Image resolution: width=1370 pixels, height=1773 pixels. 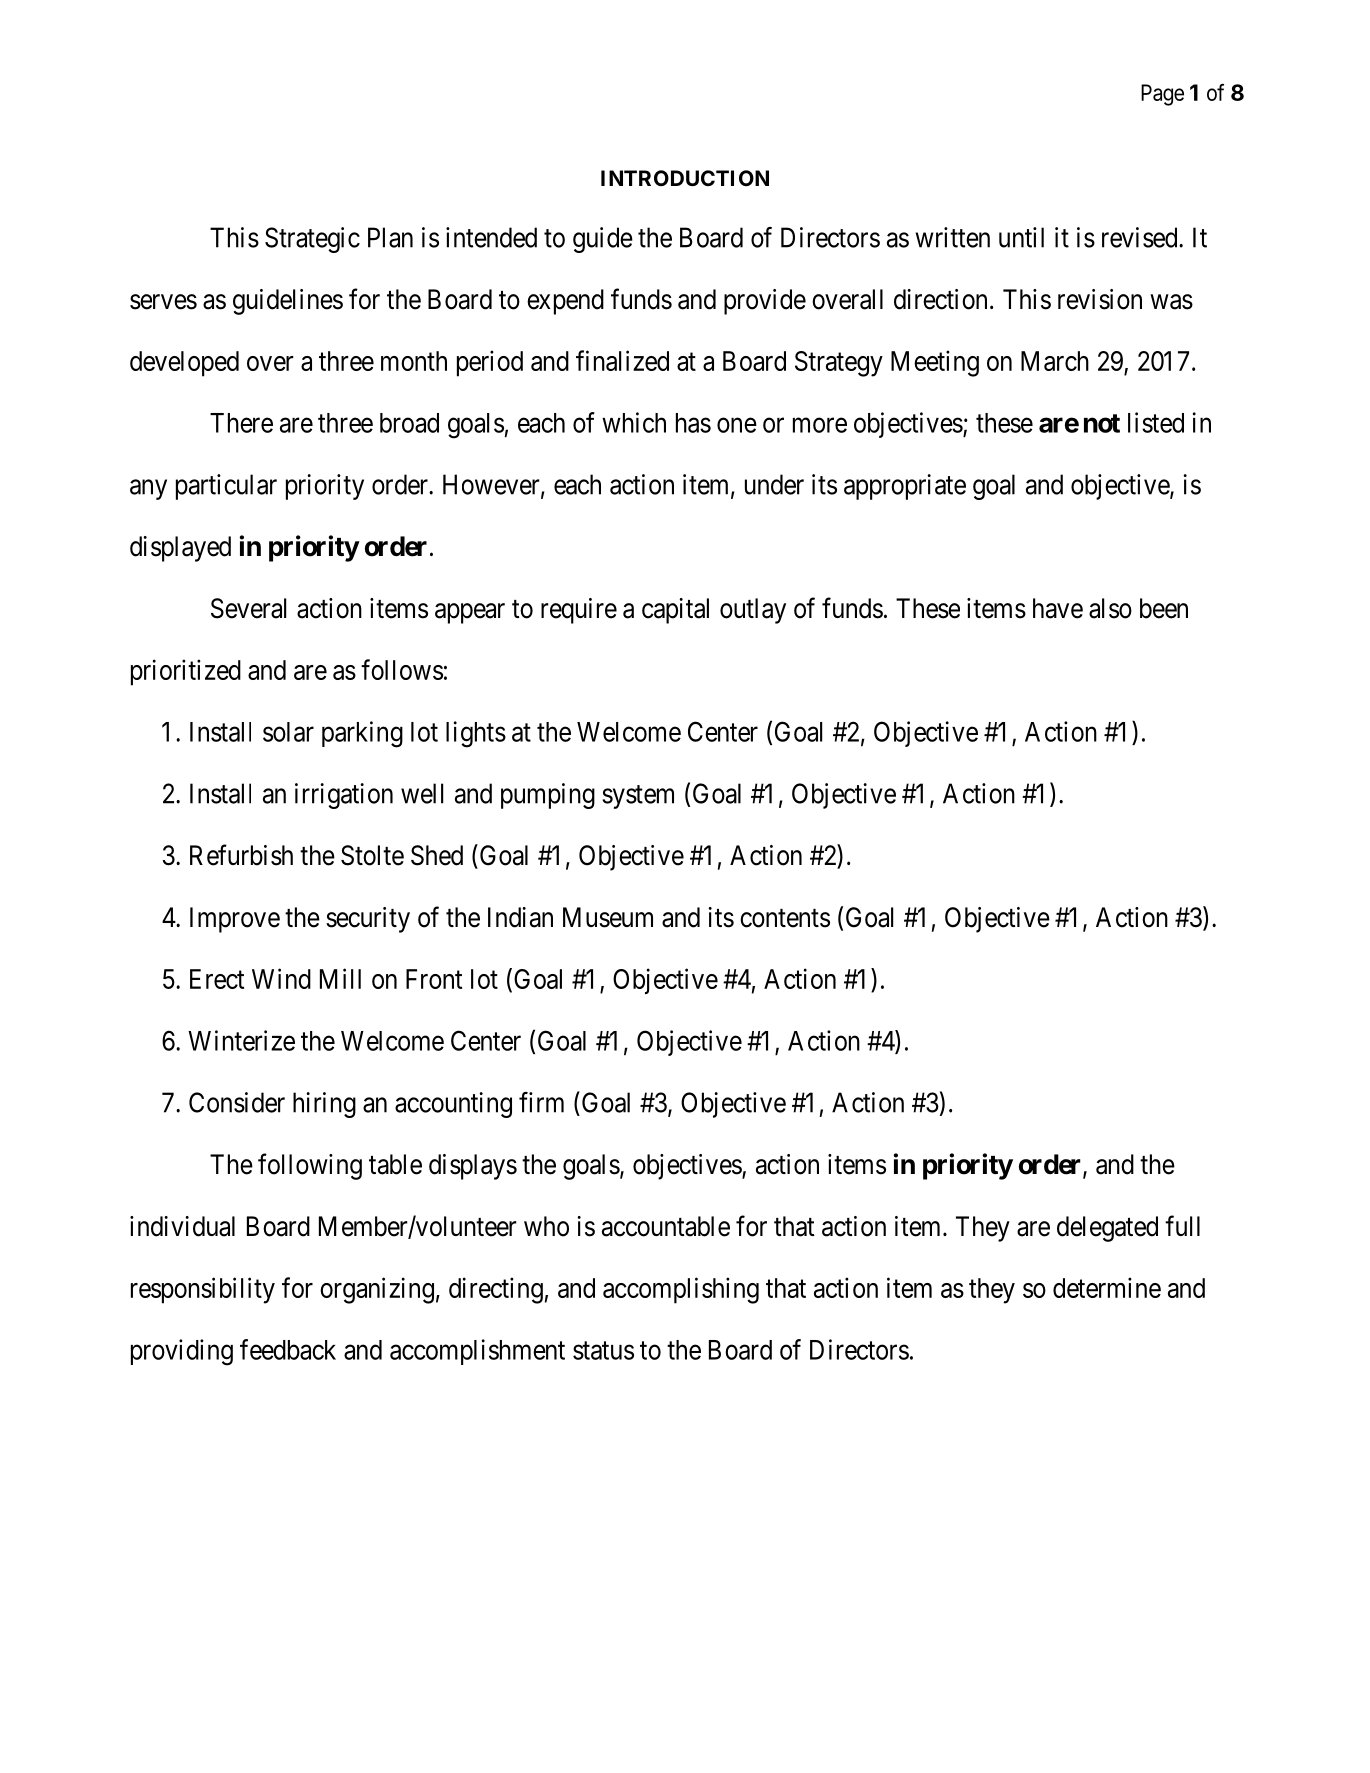 What do you see at coordinates (693, 423) in the document?
I see `has` at bounding box center [693, 423].
